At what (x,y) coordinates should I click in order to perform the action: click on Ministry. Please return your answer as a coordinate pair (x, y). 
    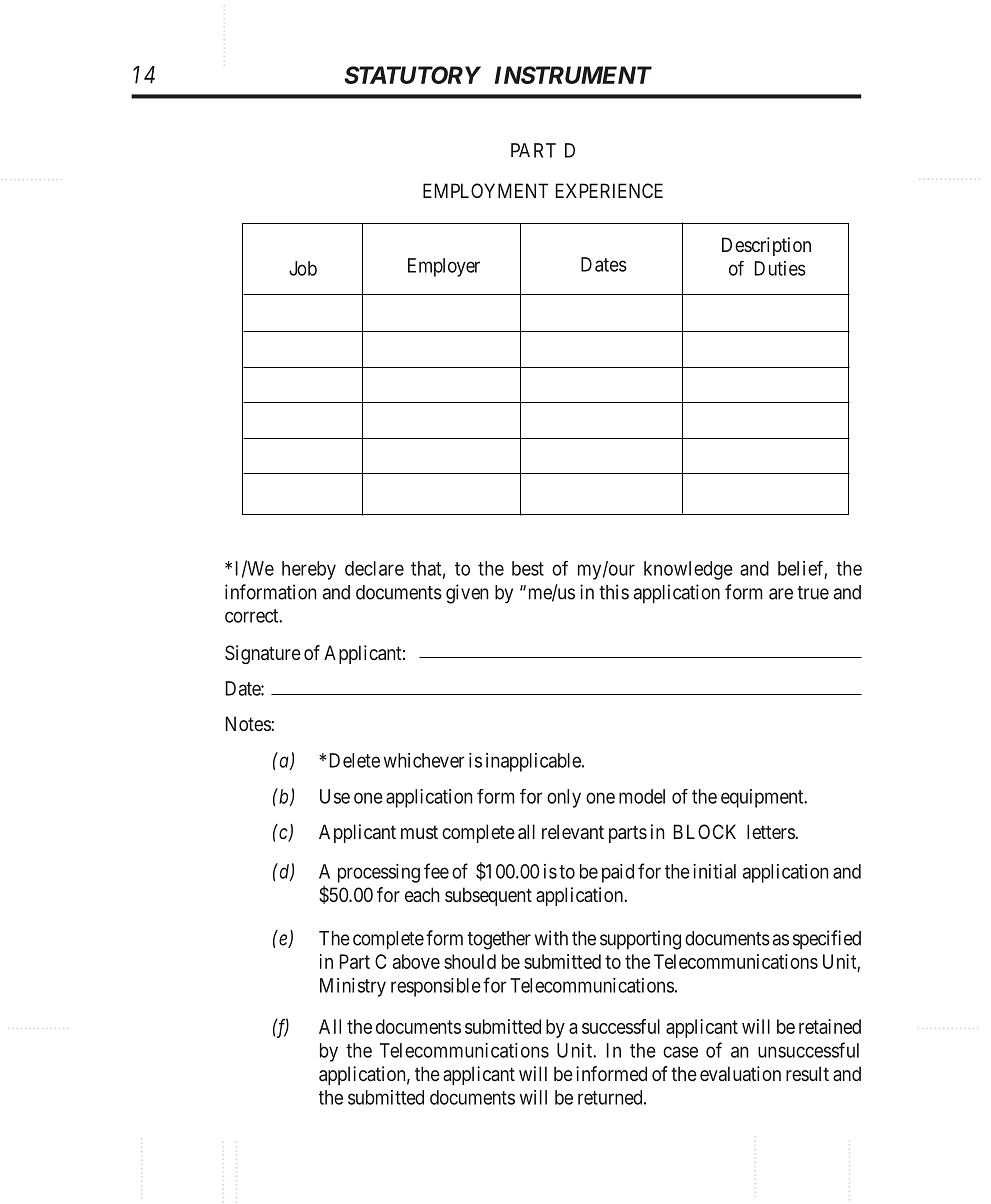
    Looking at the image, I should click on (353, 987).
